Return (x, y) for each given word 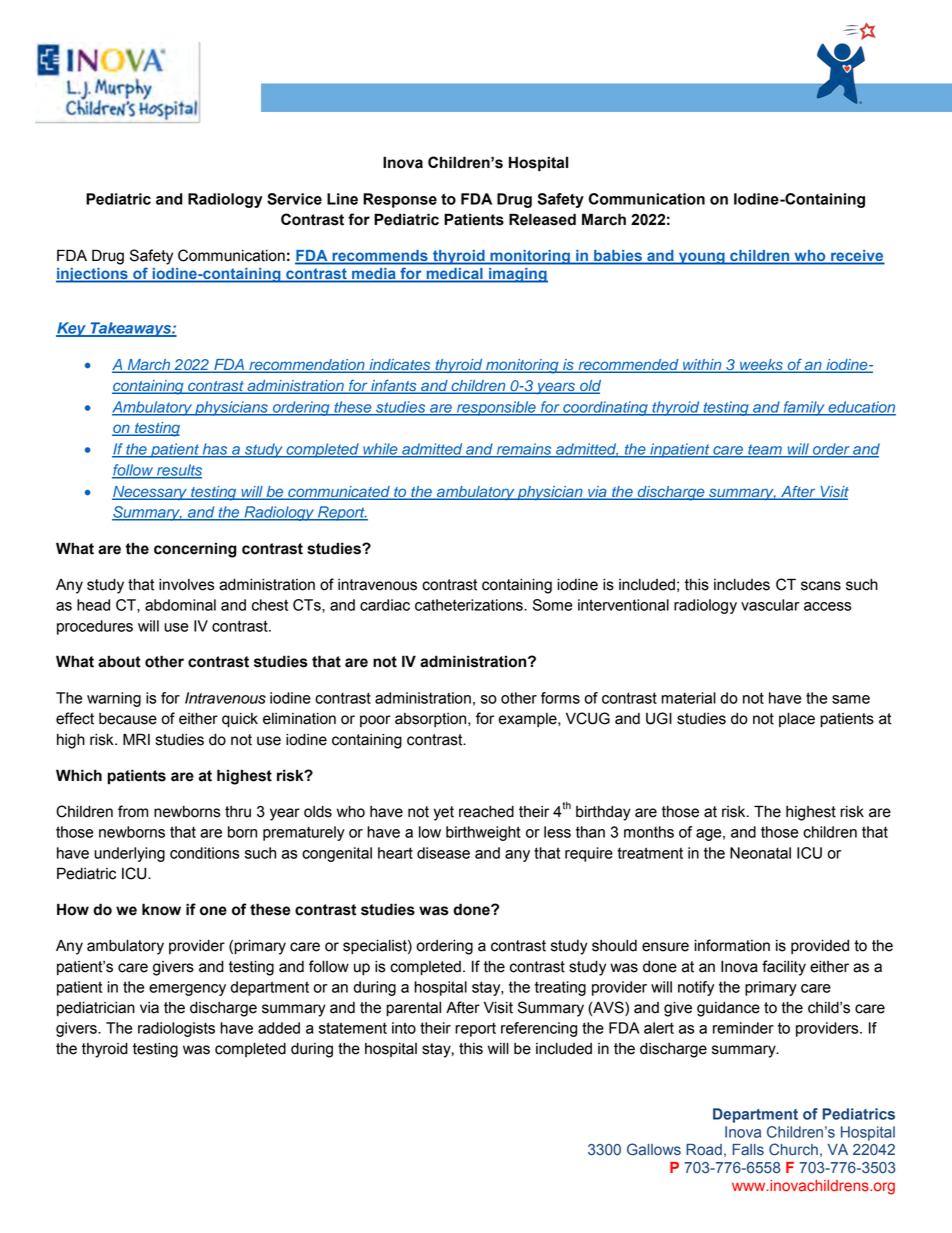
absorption (432, 720)
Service (294, 199)
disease (443, 853)
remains (524, 450)
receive (857, 257)
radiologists (176, 1029)
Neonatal (760, 853)
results (178, 471)
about (119, 661)
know (161, 909)
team (765, 450)
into (404, 1028)
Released (542, 219)
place (797, 719)
